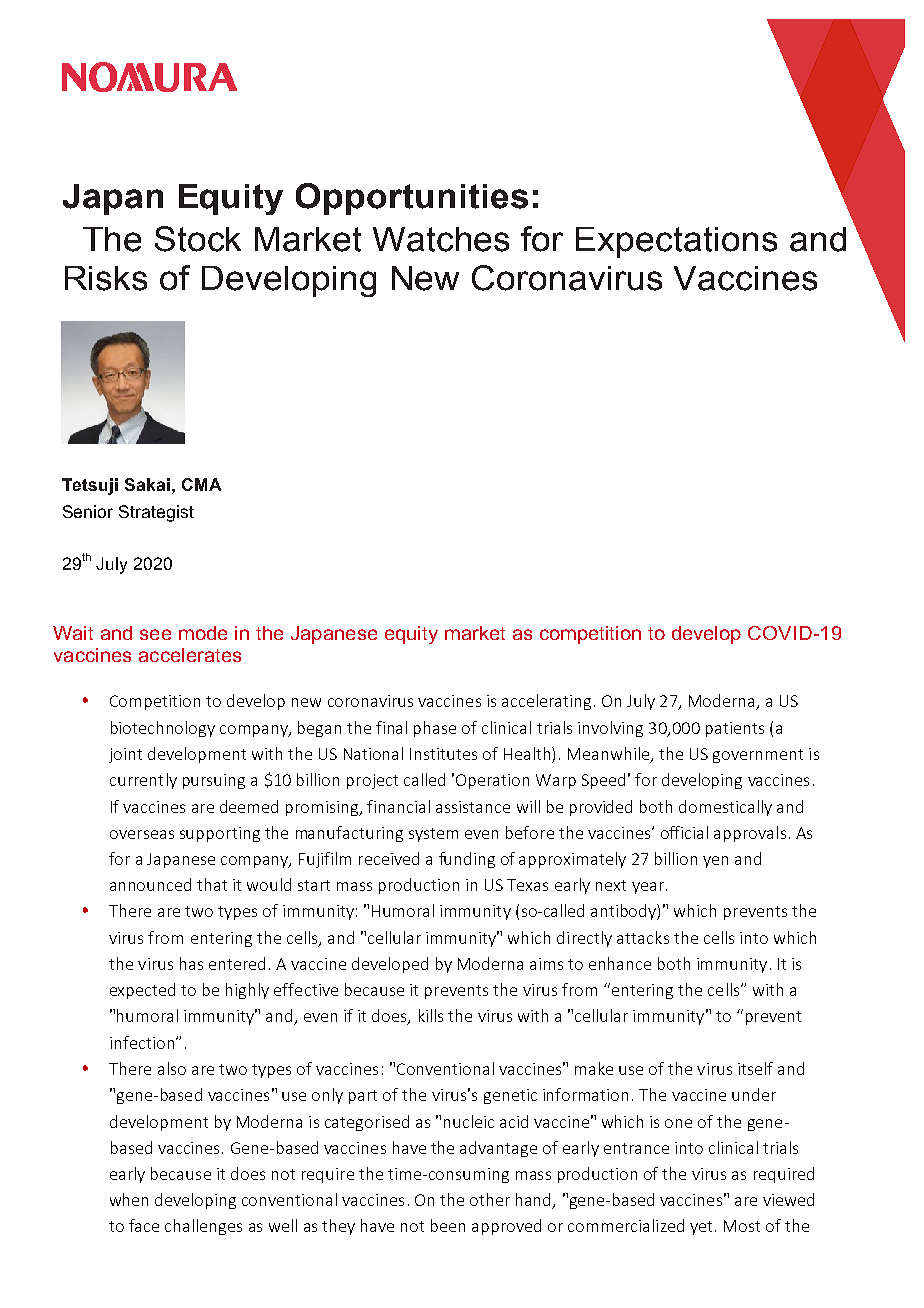  Describe the element at coordinates (676, 242) in the screenshot. I see `Expectations` at that location.
